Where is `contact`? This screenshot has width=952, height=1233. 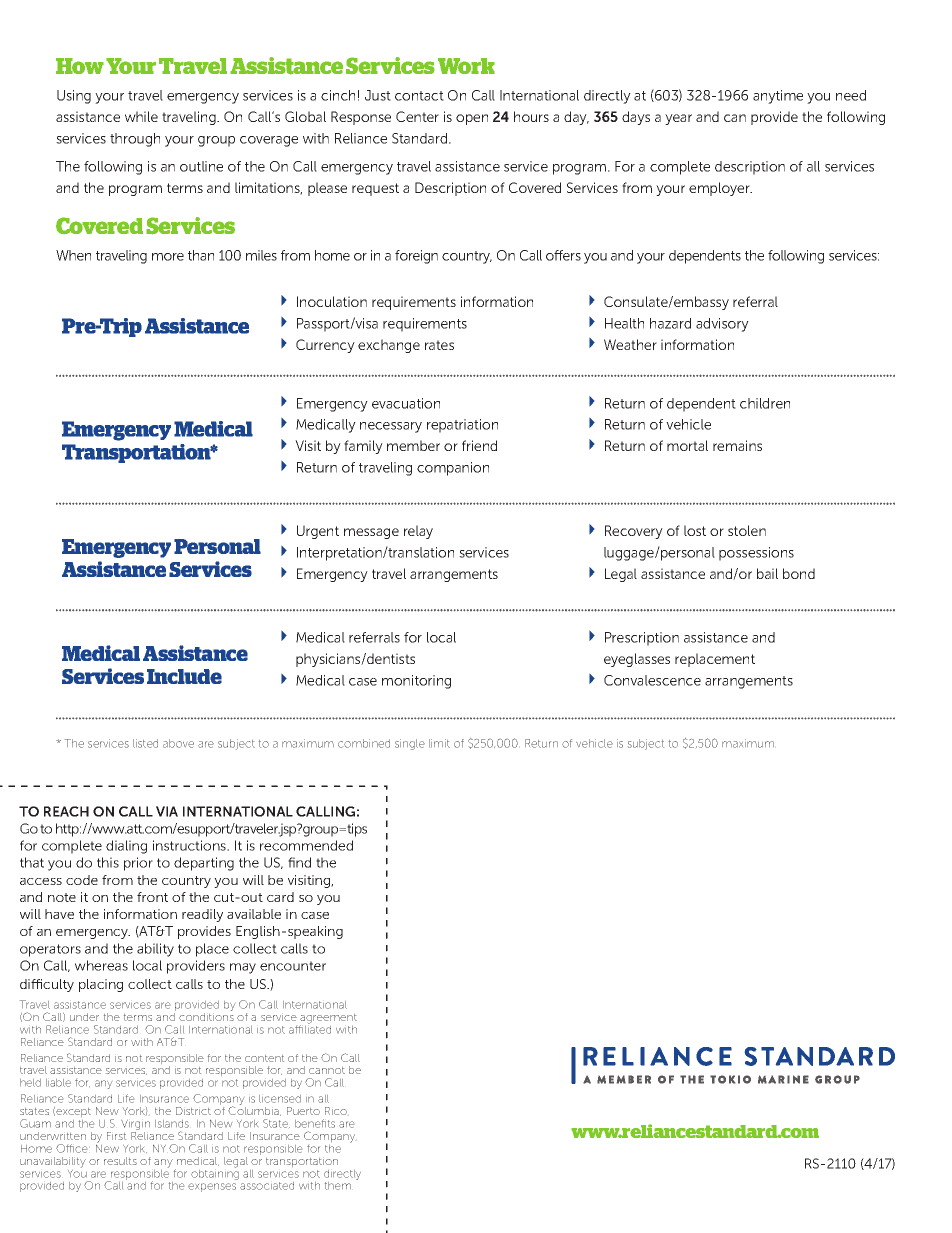
contact is located at coordinates (419, 96).
